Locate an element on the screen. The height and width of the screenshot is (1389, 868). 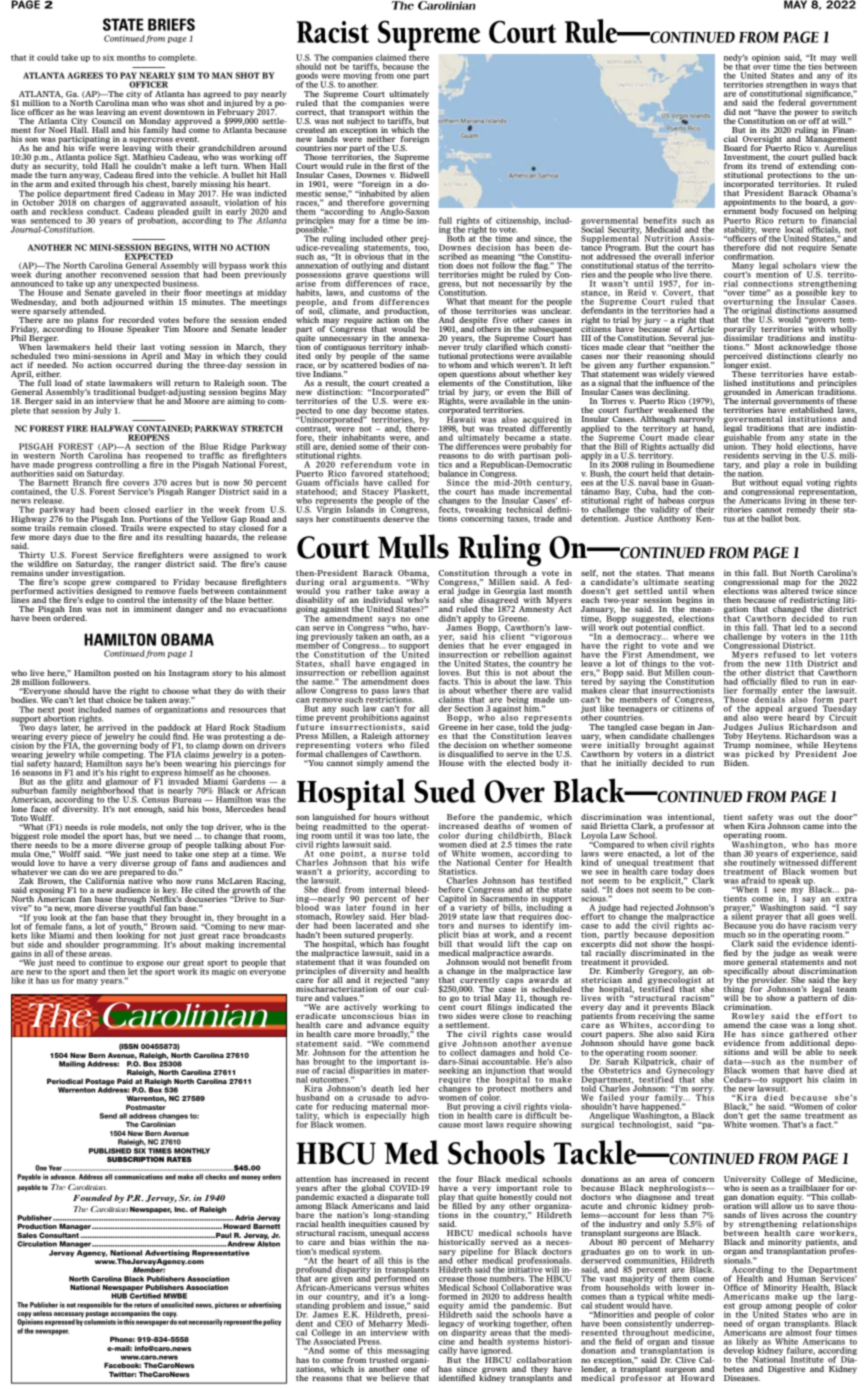
across is located at coordinates (794, 1215).
